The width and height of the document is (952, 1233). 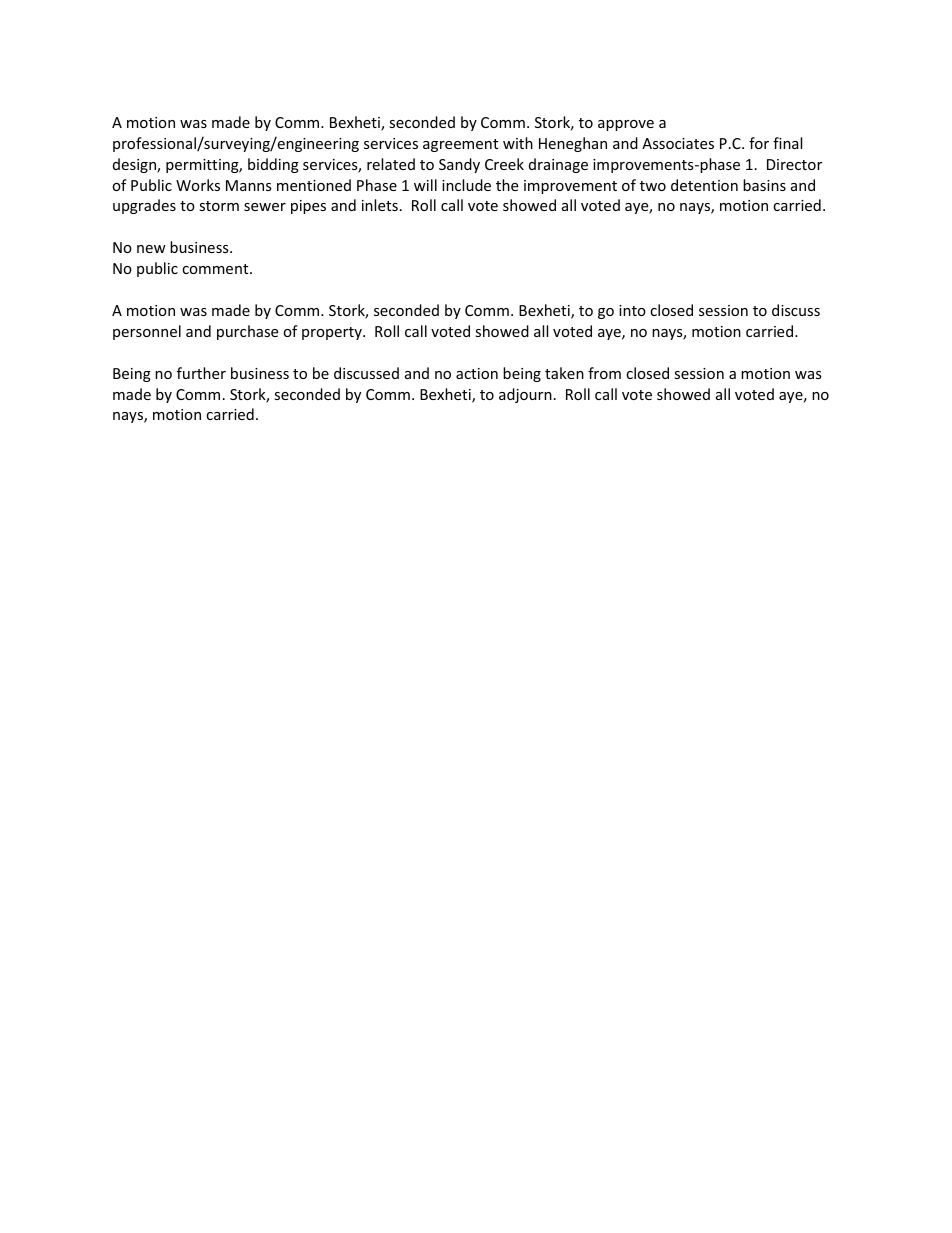 What do you see at coordinates (201, 373) in the document?
I see `further` at bounding box center [201, 373].
